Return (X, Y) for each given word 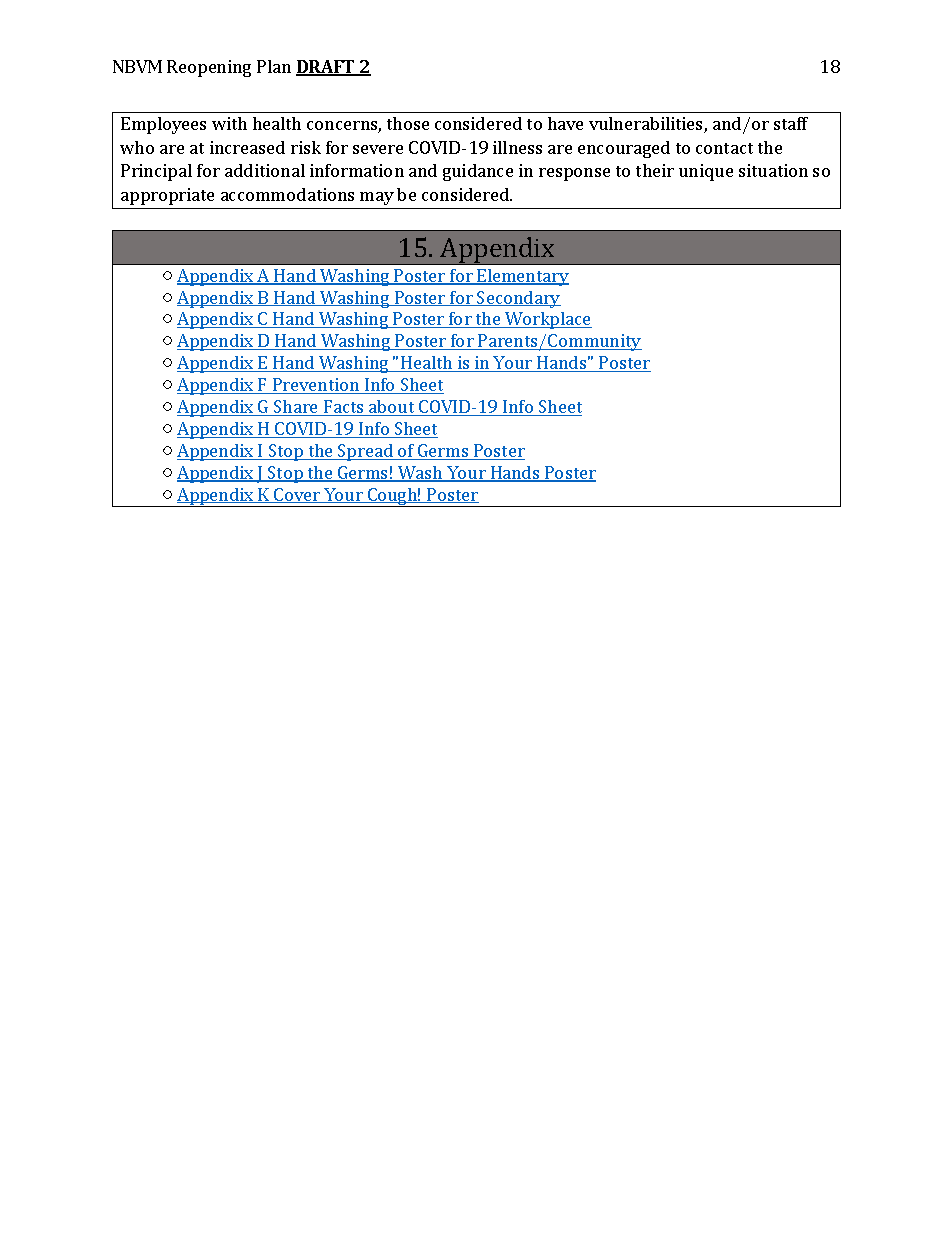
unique (706, 172)
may (377, 198)
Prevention (316, 386)
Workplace (547, 320)
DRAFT (327, 68)
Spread (366, 452)
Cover (297, 495)
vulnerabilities (647, 125)
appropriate (167, 196)
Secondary (518, 299)
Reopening (209, 68)
